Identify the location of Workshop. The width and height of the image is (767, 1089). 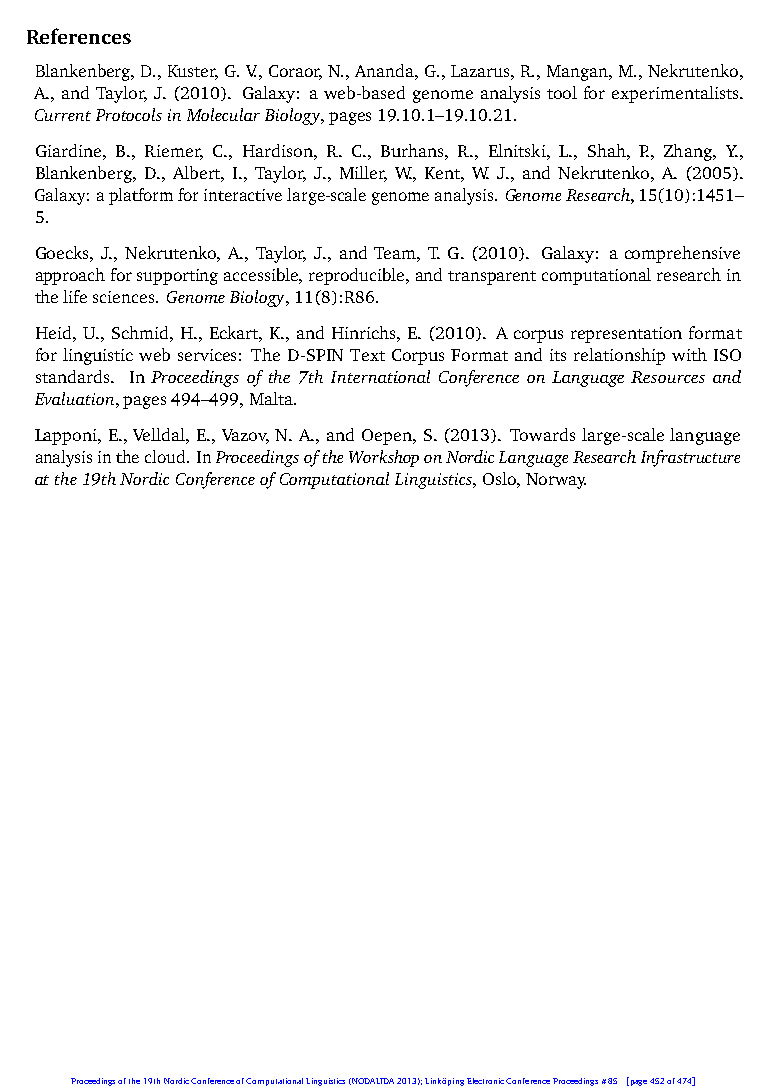
(384, 458).
